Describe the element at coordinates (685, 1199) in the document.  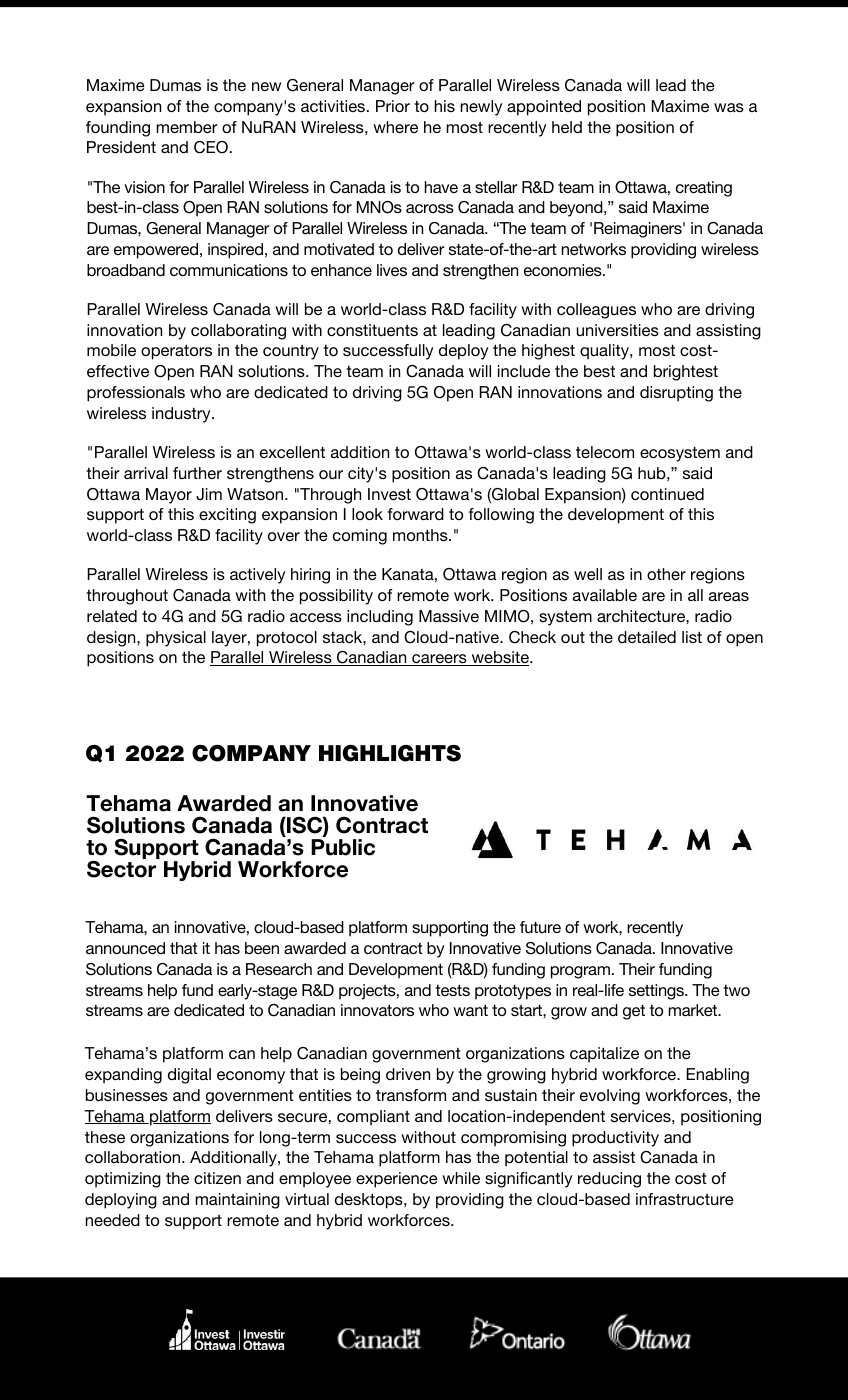
I see `infrastructure` at that location.
